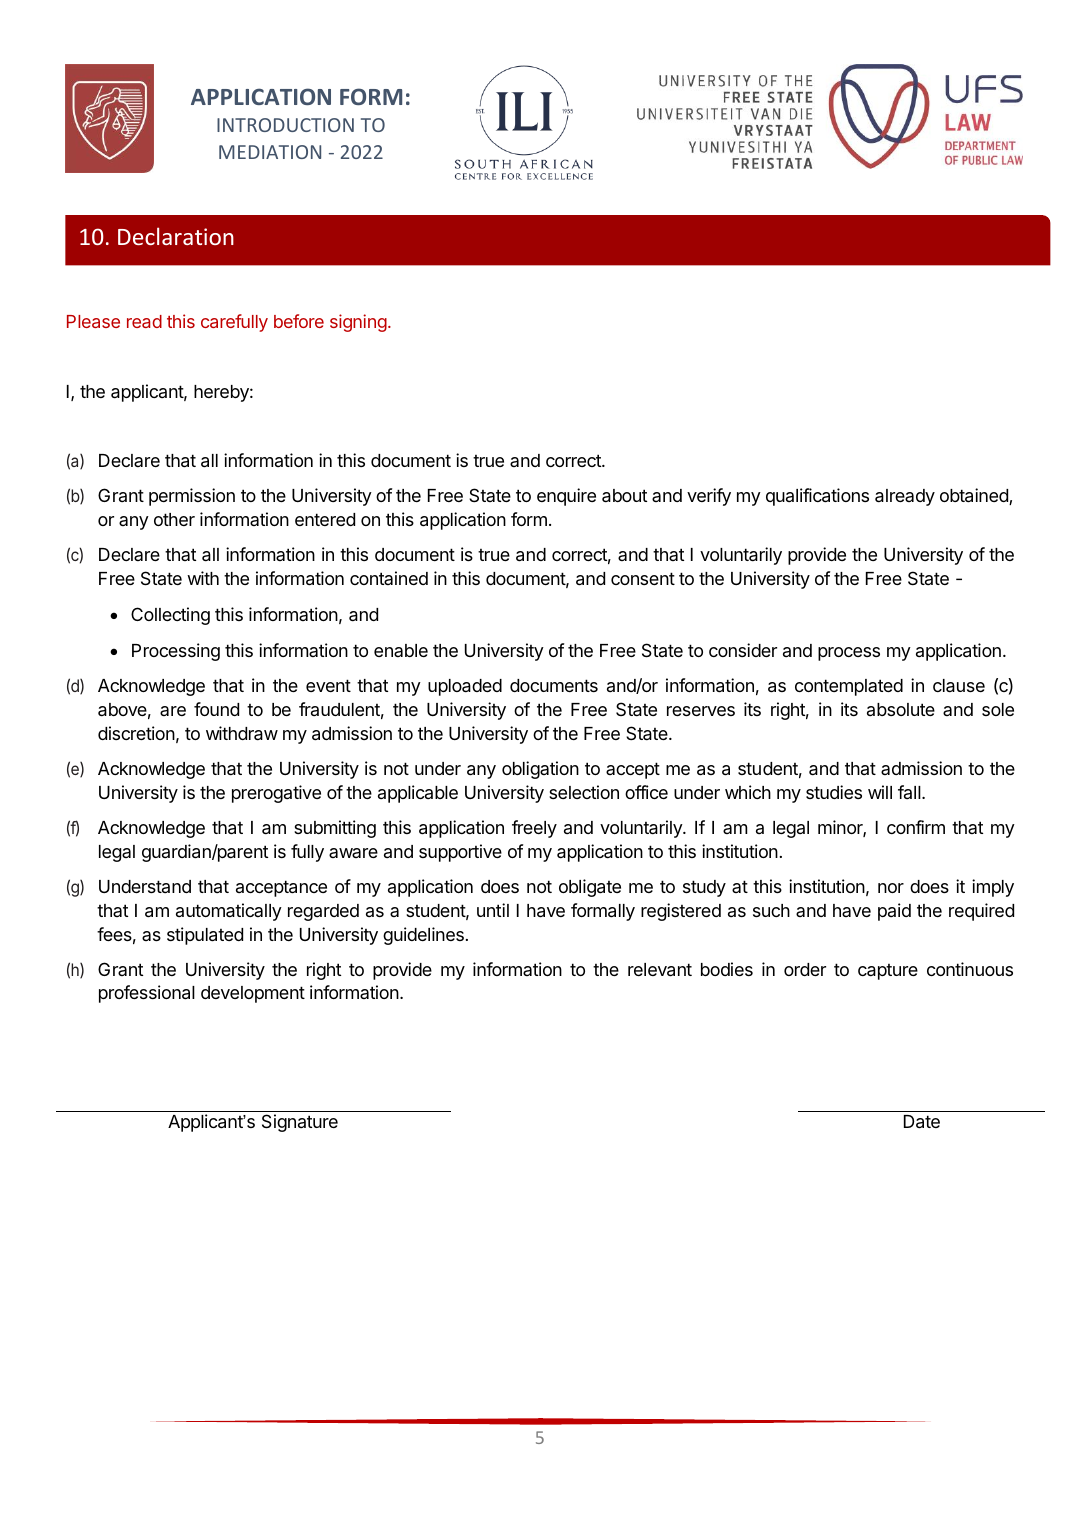 The image size is (1080, 1527). I want to click on signing, so click(358, 323).
